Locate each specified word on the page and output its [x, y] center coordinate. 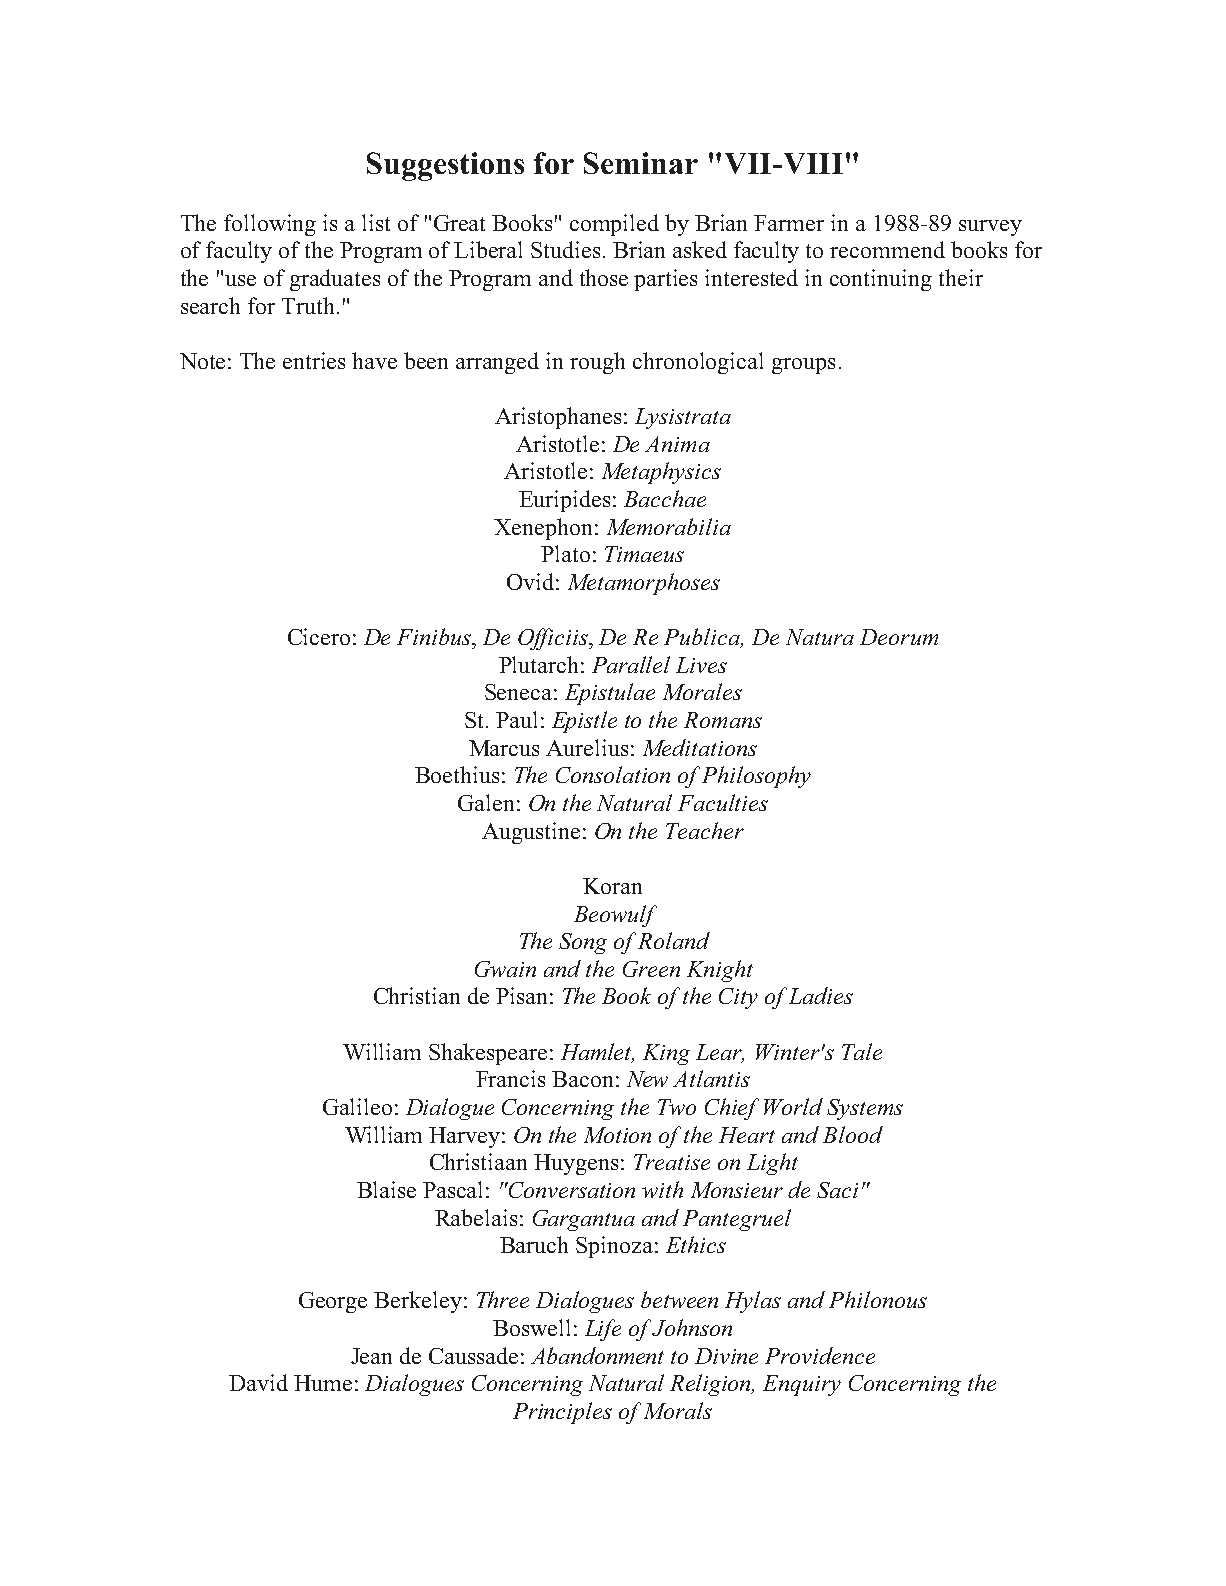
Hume [323, 1383]
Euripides [564, 501]
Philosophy [756, 777]
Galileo [357, 1106]
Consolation [613, 774]
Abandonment [597, 1355]
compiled [614, 225]
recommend [887, 249]
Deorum [899, 637]
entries [314, 360]
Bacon [582, 1079]
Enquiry [802, 1385]
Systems [865, 1109]
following [270, 225]
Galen [486, 802]
